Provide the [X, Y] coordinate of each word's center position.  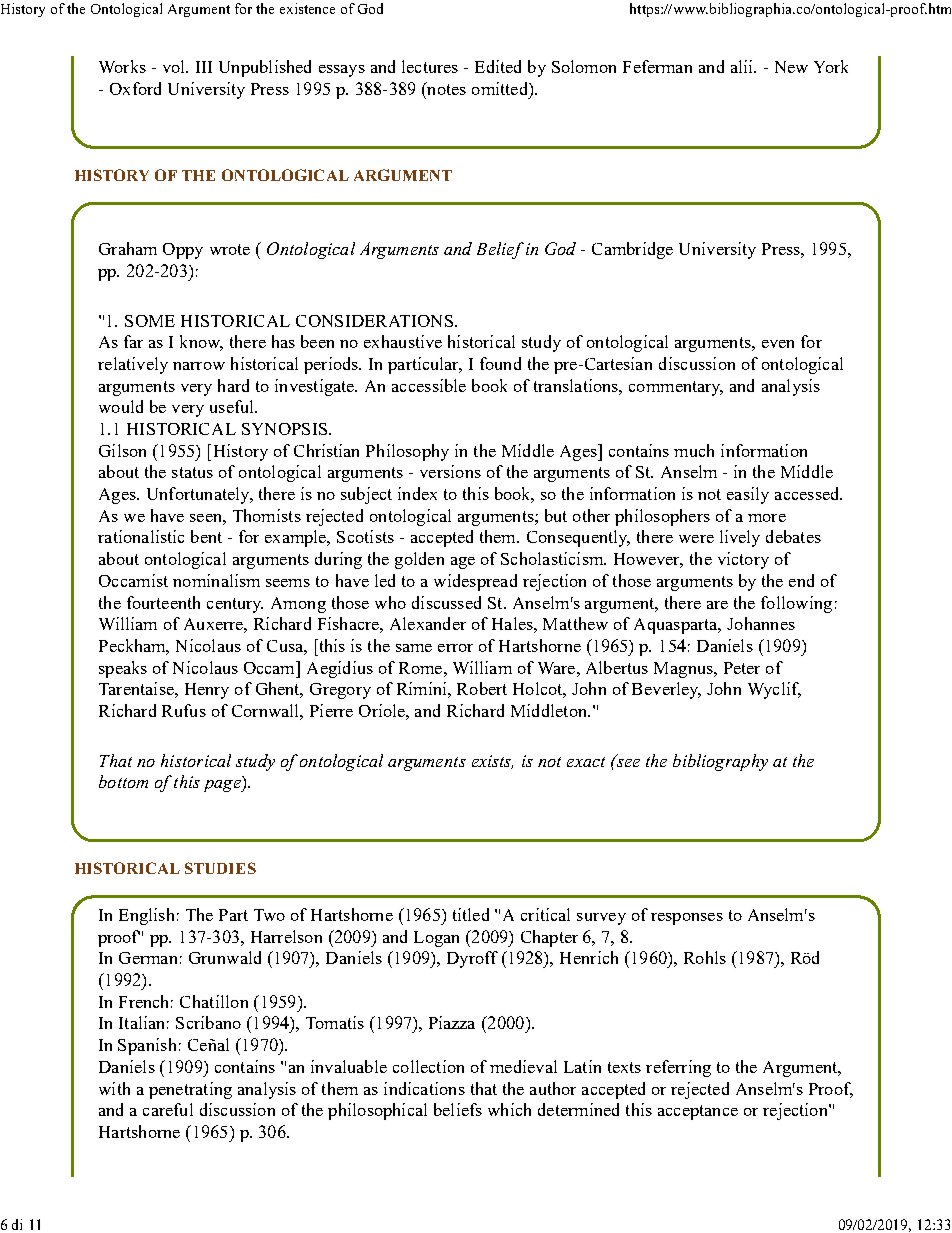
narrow [199, 366]
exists [492, 762]
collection [428, 1066]
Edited [498, 66]
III [204, 67]
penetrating [190, 1090]
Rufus [184, 710]
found [500, 363]
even [778, 344]
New [791, 67]
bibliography [720, 762]
